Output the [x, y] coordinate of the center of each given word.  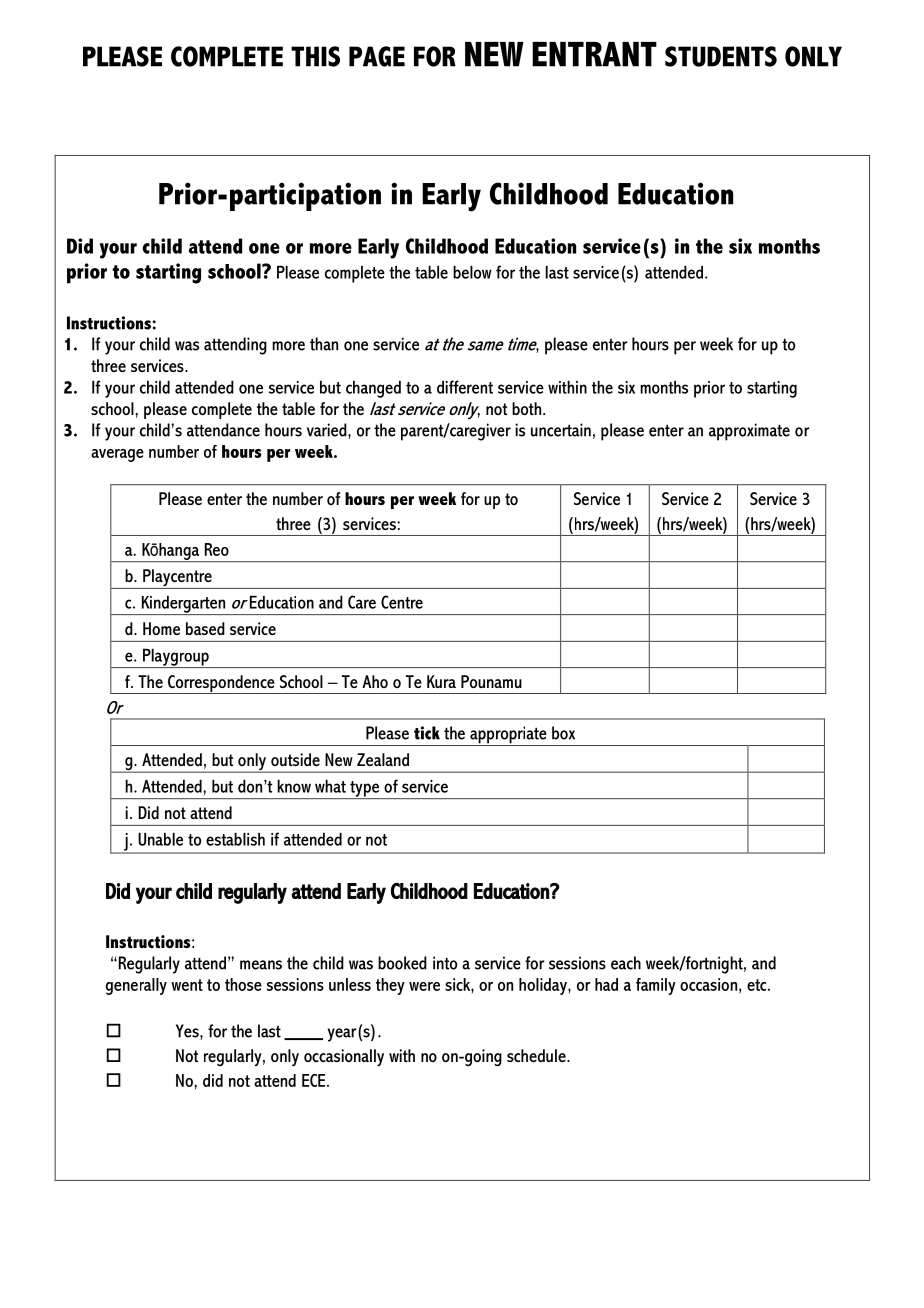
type [365, 790]
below [472, 272]
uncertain [561, 430]
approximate [749, 432]
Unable [160, 839]
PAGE [377, 56]
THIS [315, 56]
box [563, 733]
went [187, 985]
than [324, 344]
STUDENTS [721, 56]
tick [427, 733]
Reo [217, 549]
